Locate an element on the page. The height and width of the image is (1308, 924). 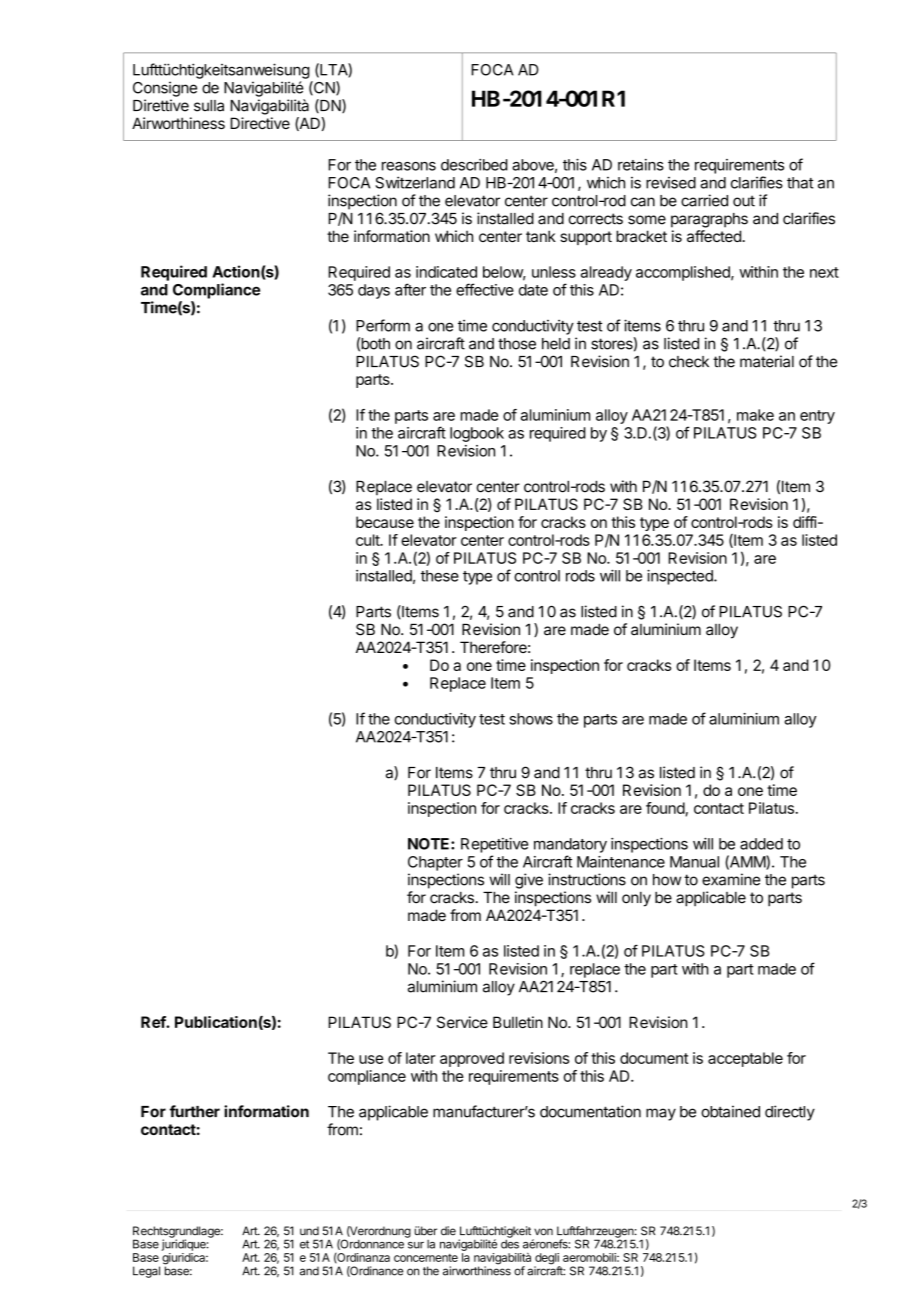
Repetitive is located at coordinates (494, 845).
